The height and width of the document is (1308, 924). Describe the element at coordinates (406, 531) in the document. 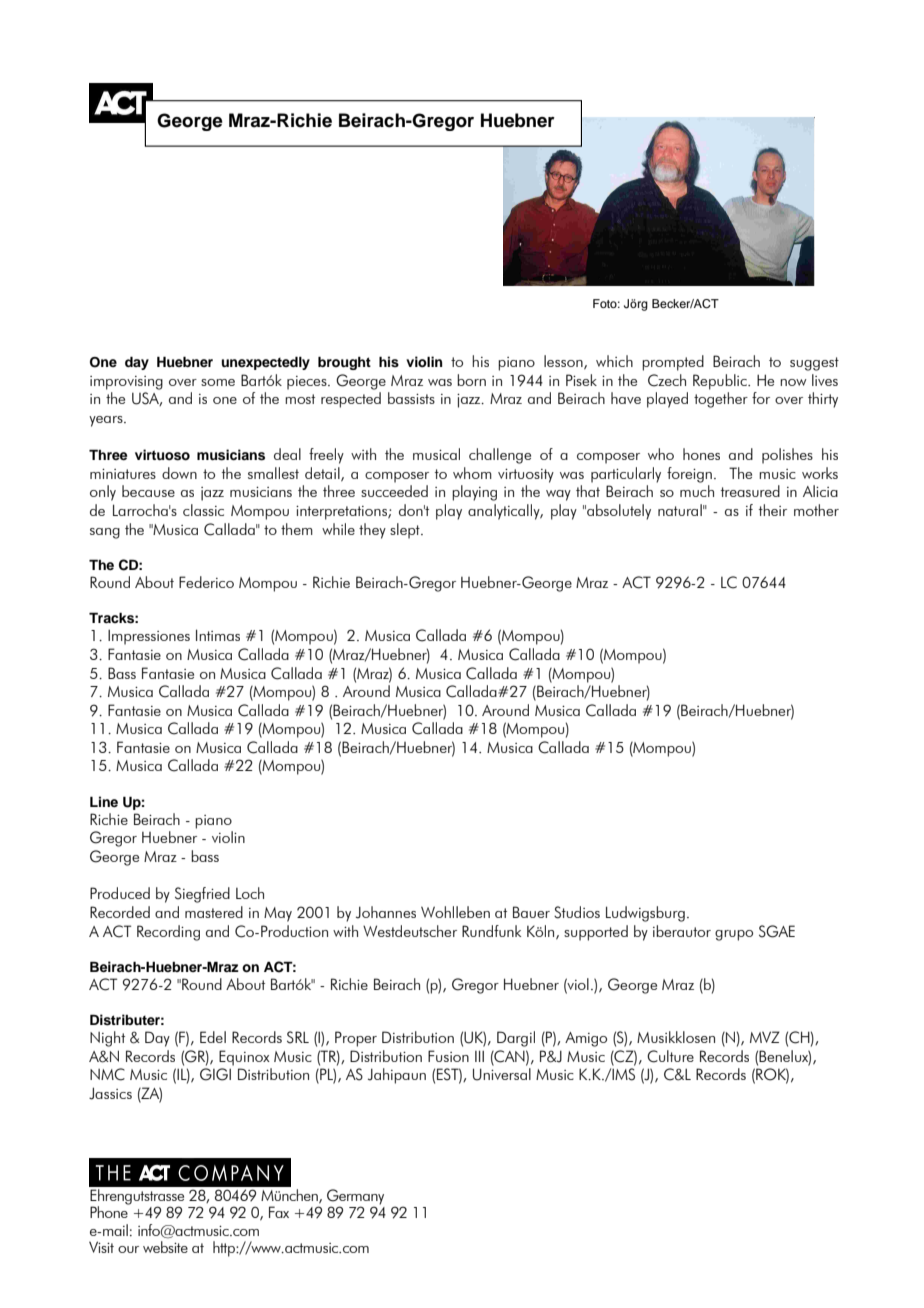

I see `slept` at that location.
